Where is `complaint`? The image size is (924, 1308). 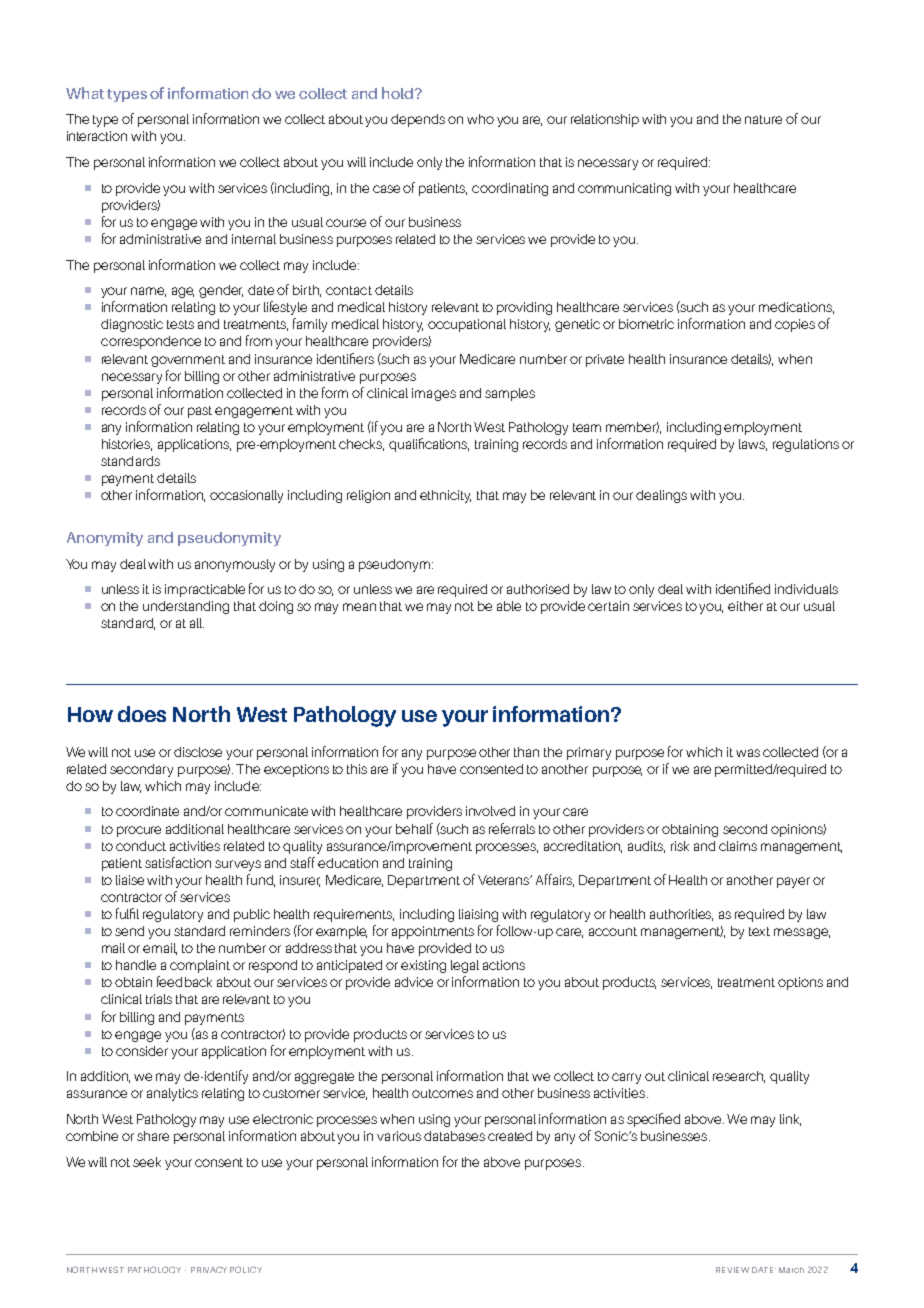
complaint is located at coordinates (200, 966).
